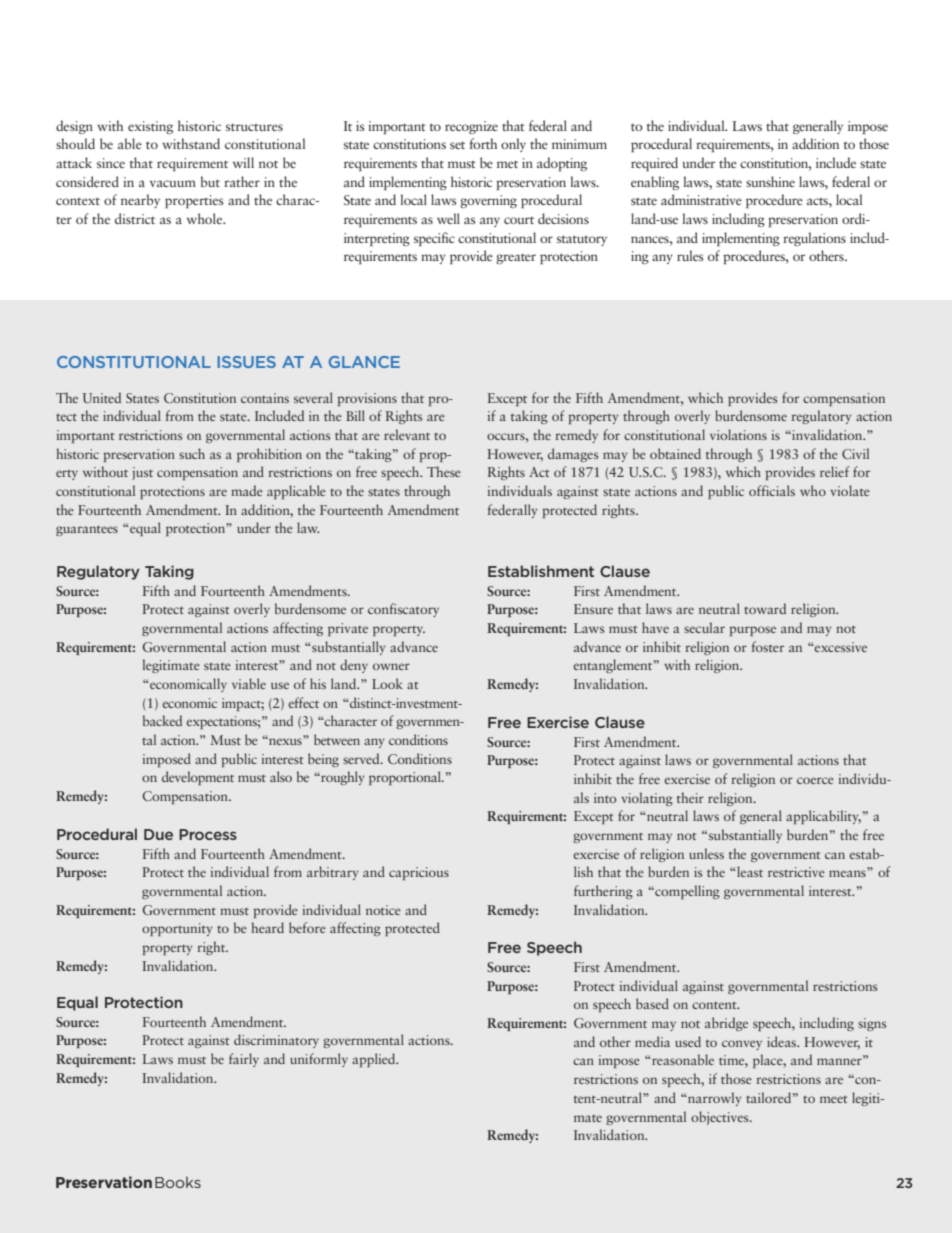 The image size is (952, 1233). What do you see at coordinates (158, 834) in the screenshot?
I see `Due` at bounding box center [158, 834].
